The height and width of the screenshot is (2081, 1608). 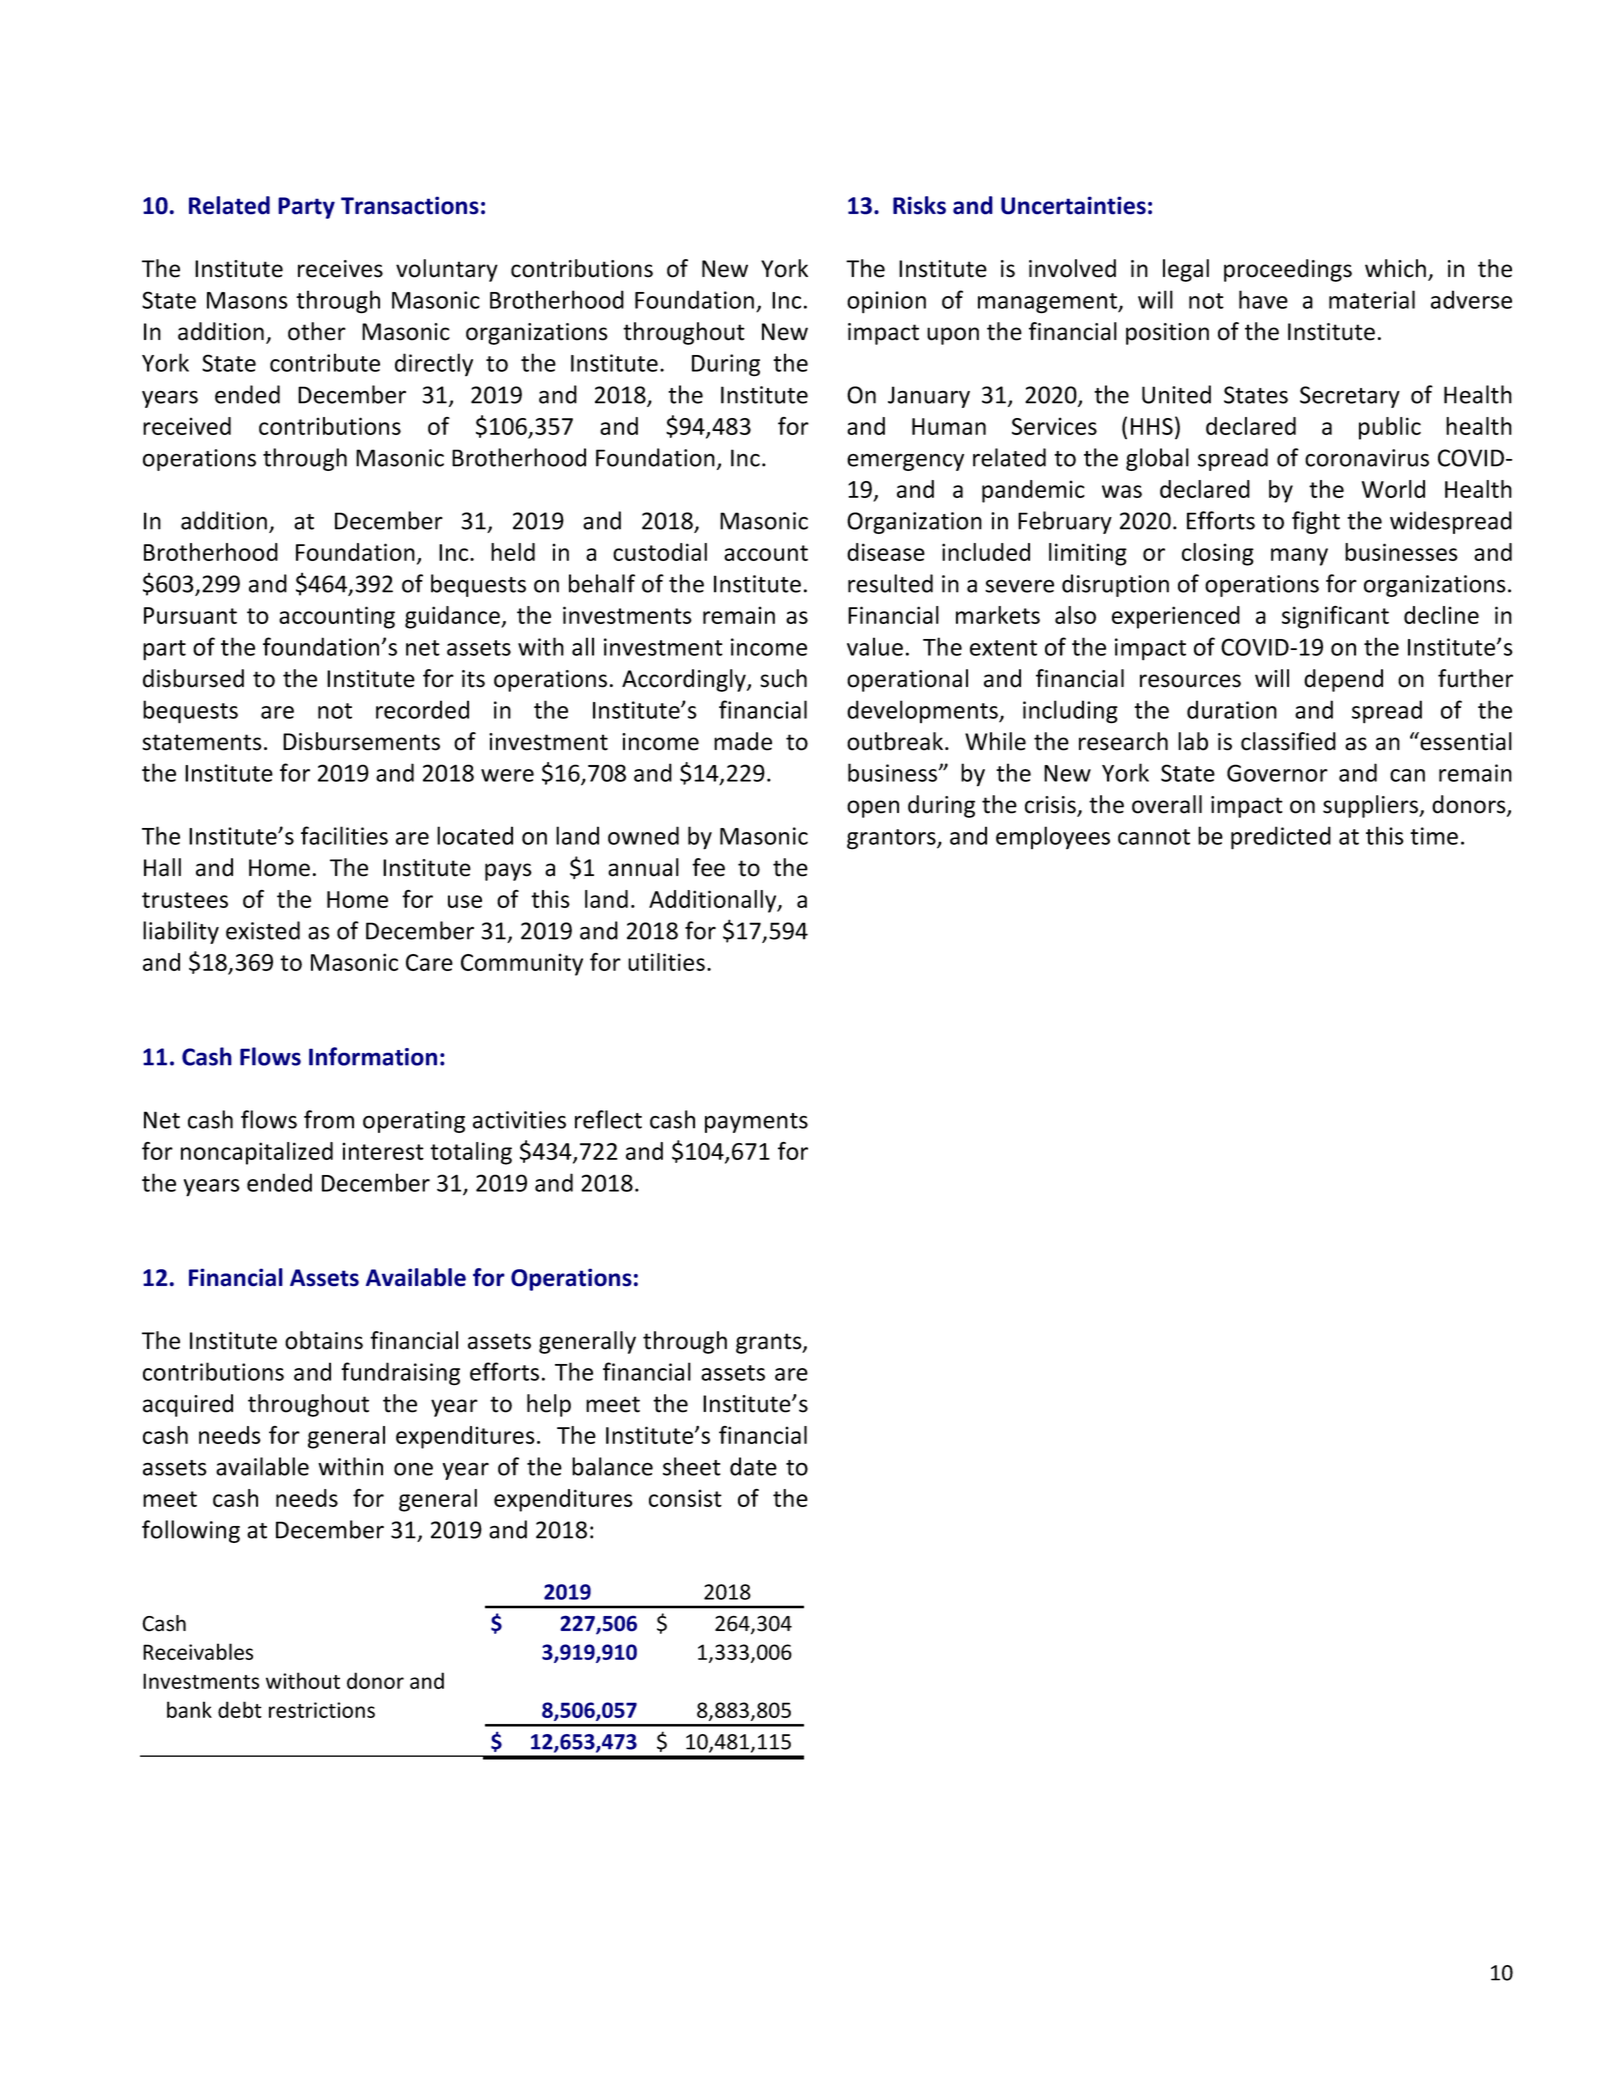 What do you see at coordinates (666, 962) in the screenshot?
I see `utilities` at bounding box center [666, 962].
